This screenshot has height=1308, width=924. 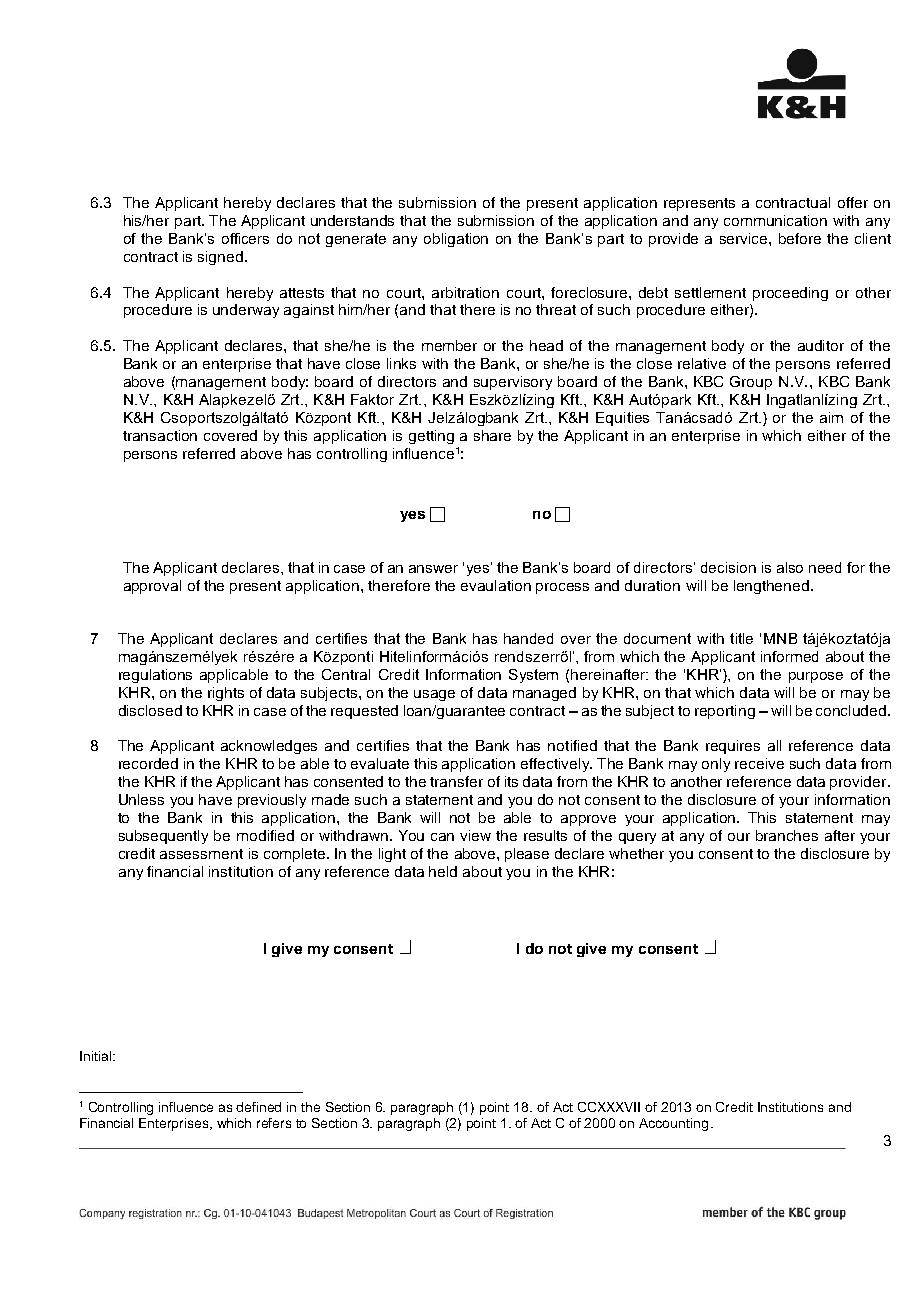 I want to click on communication, so click(x=775, y=220).
